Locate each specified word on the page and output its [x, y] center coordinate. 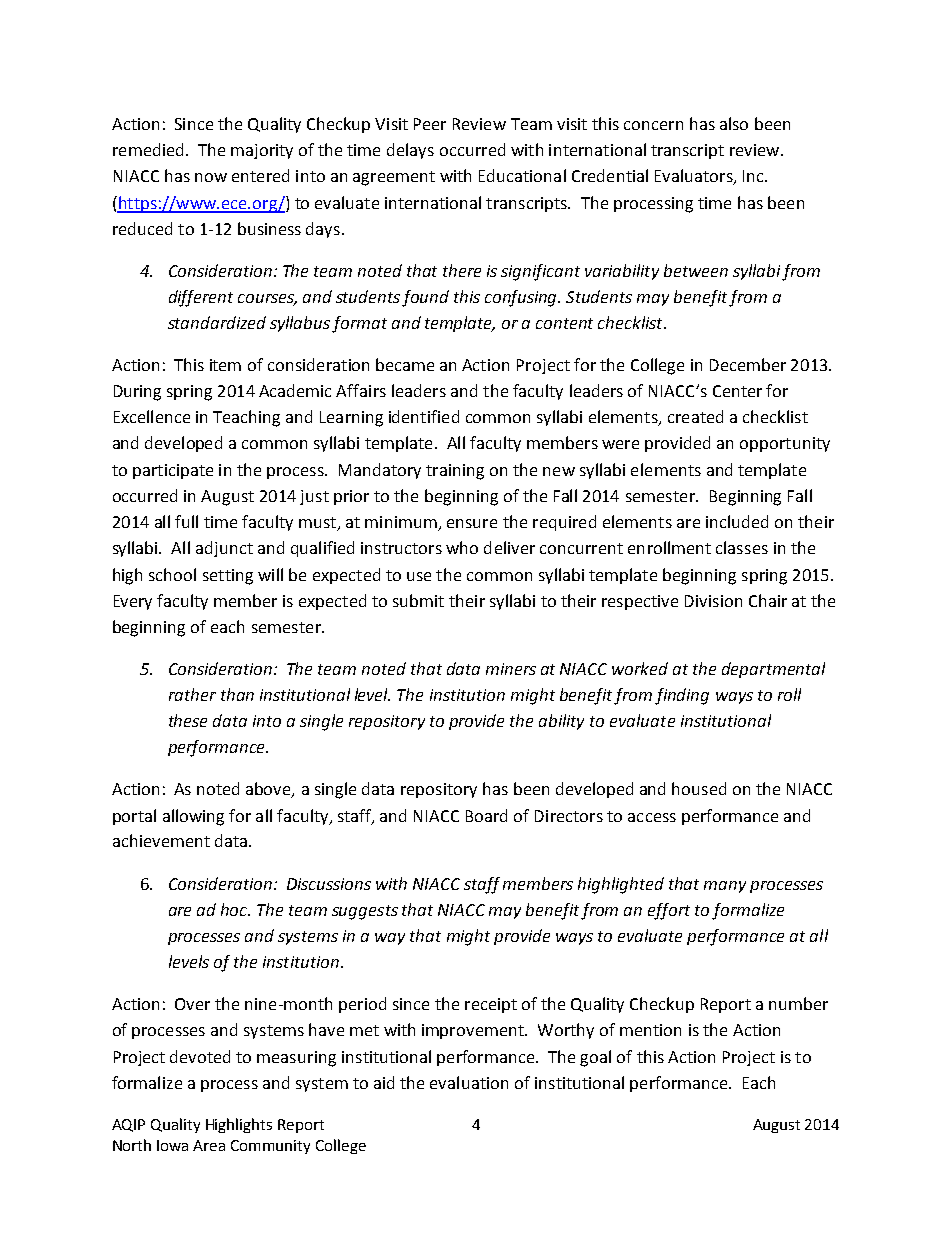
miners [511, 669]
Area [209, 1145]
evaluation [469, 1082]
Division [713, 601]
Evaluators [695, 177]
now [211, 177]
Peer [430, 124]
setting [228, 577]
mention [650, 1030]
